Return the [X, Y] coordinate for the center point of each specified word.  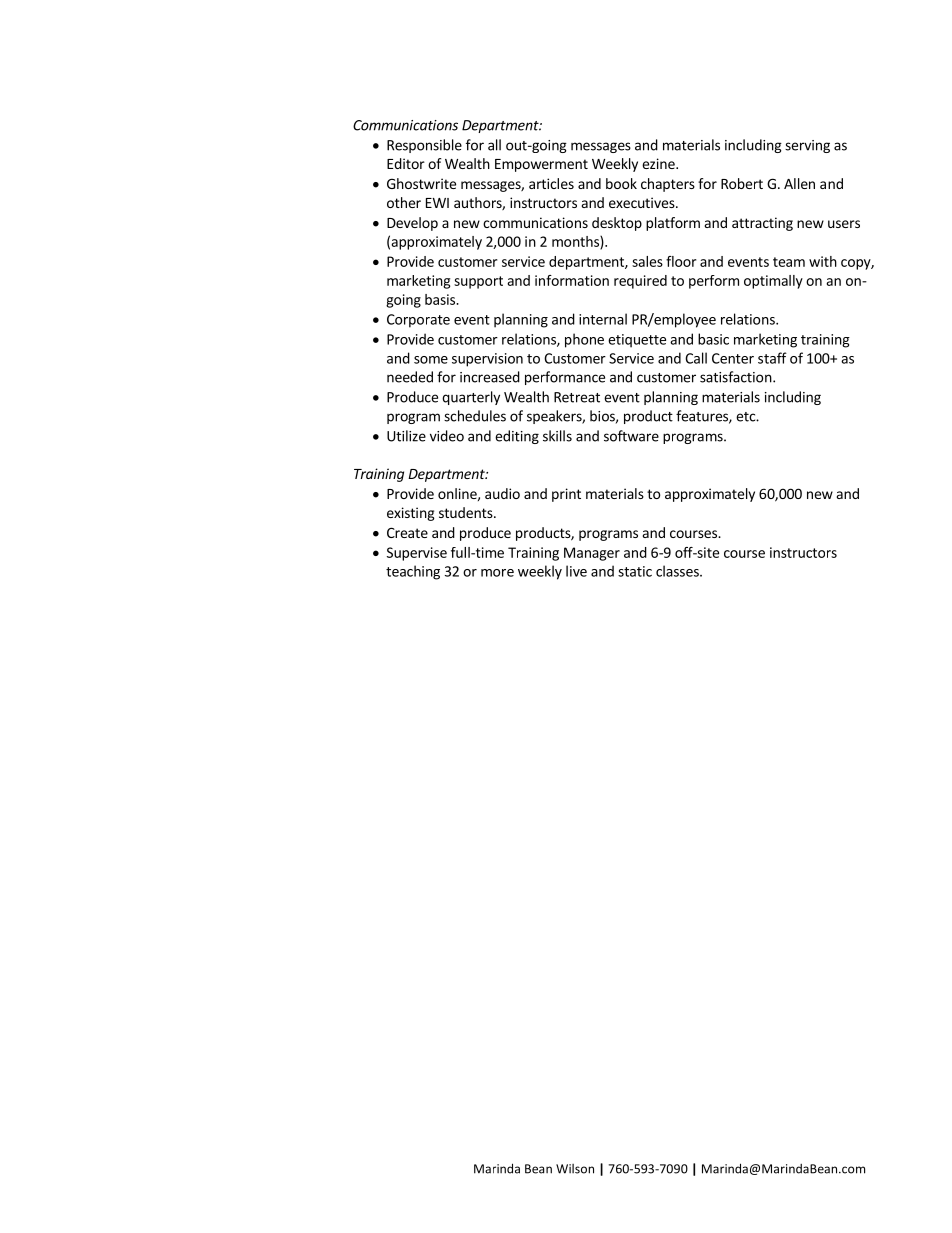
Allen [799, 183]
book [621, 183]
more [497, 573]
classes [678, 571]
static [635, 571]
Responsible [424, 146]
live [576, 571]
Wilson [575, 1169]
